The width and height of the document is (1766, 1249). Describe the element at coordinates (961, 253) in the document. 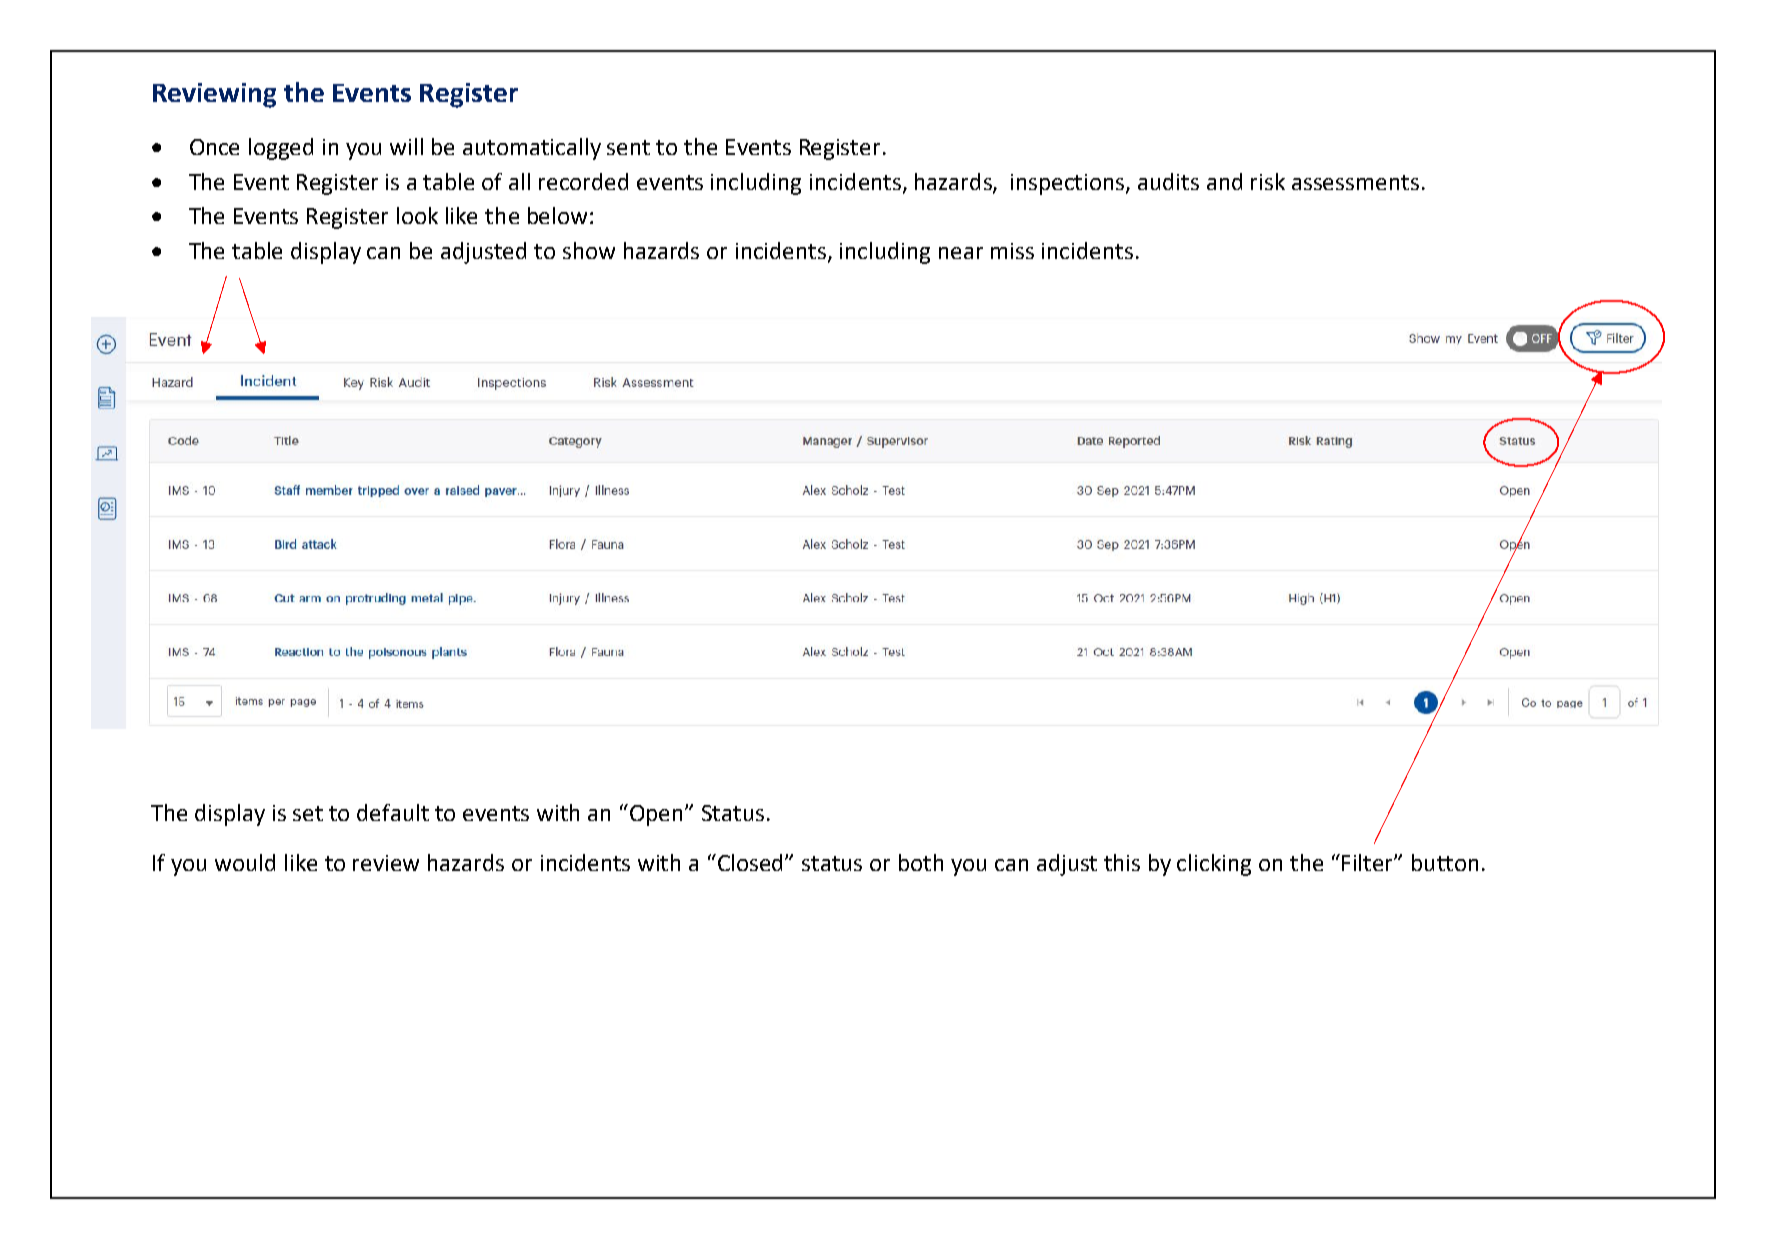

I see `near` at that location.
